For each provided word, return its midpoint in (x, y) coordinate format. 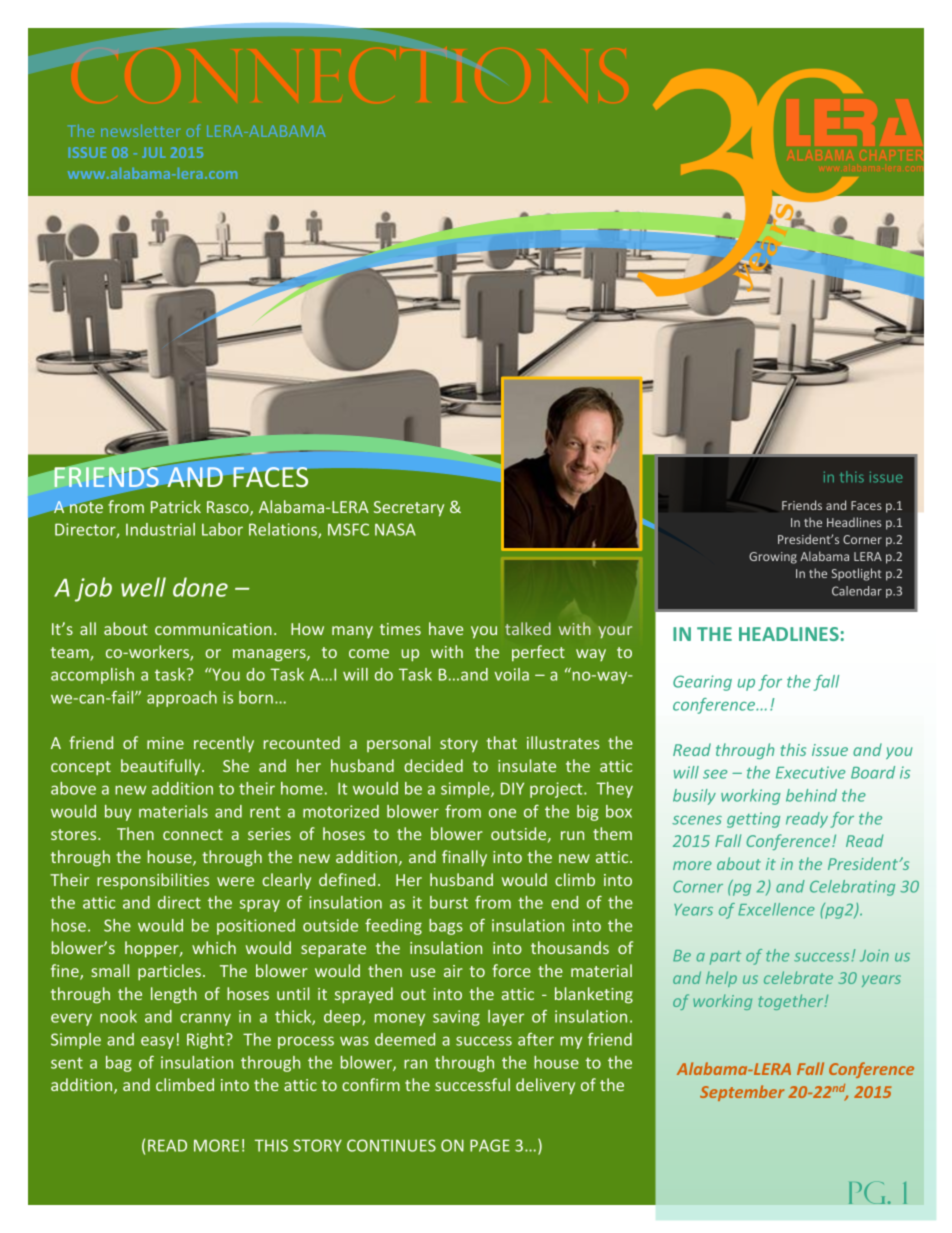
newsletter (141, 130)
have (446, 628)
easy (157, 1042)
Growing (773, 558)
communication (213, 629)
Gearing (702, 683)
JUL (154, 152)
